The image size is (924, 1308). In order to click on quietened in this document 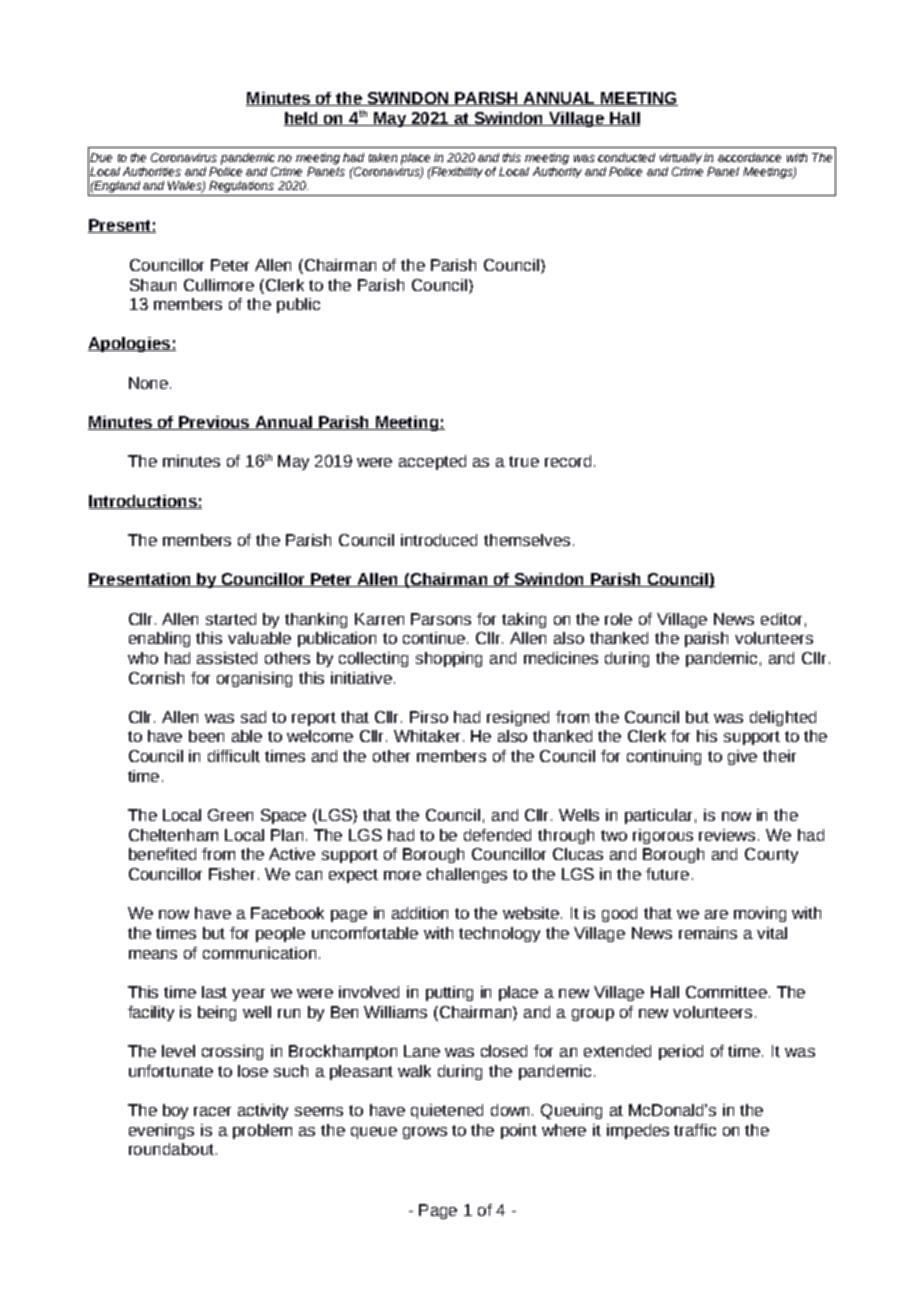, I will do `click(447, 1111)`.
